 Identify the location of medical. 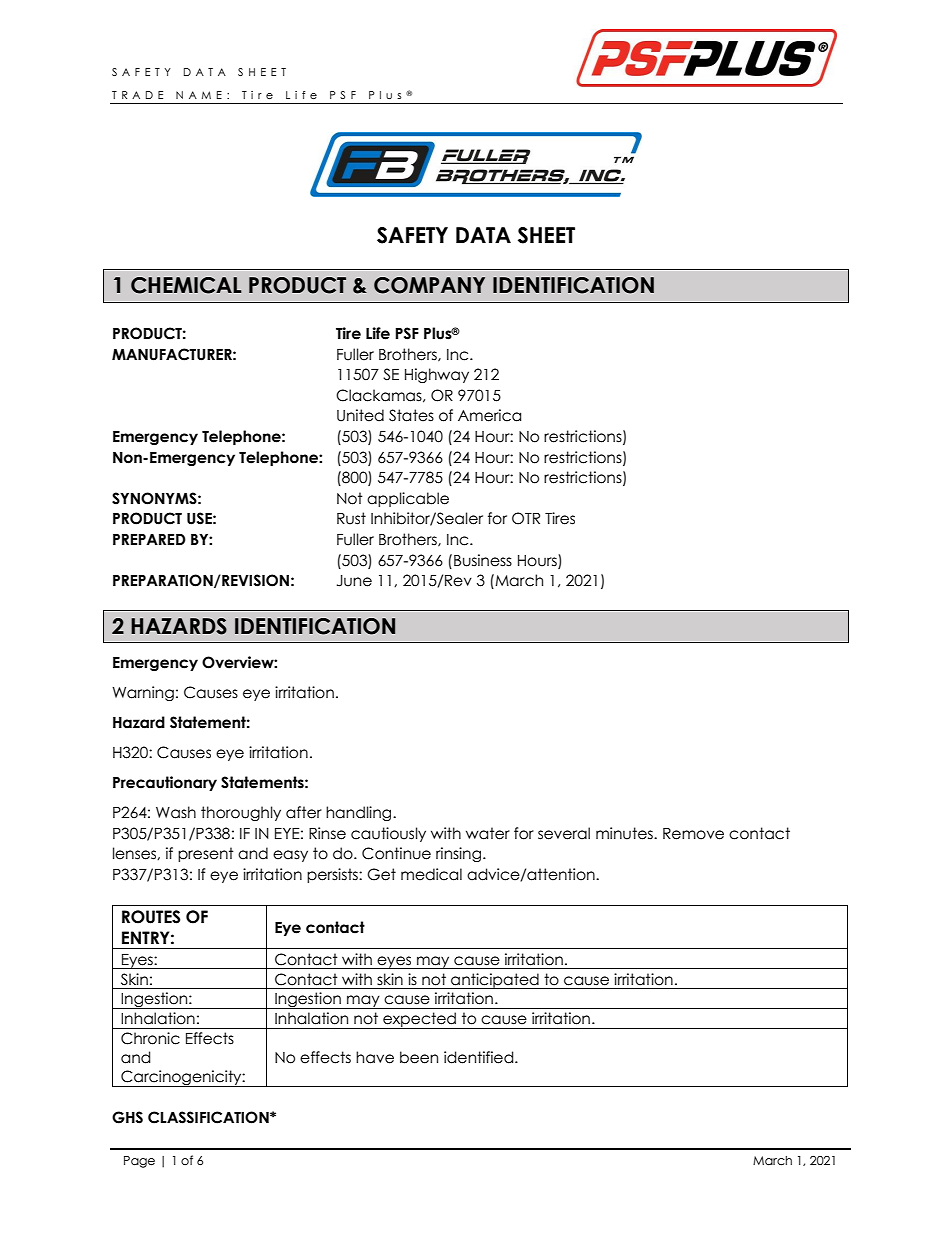
(431, 874).
